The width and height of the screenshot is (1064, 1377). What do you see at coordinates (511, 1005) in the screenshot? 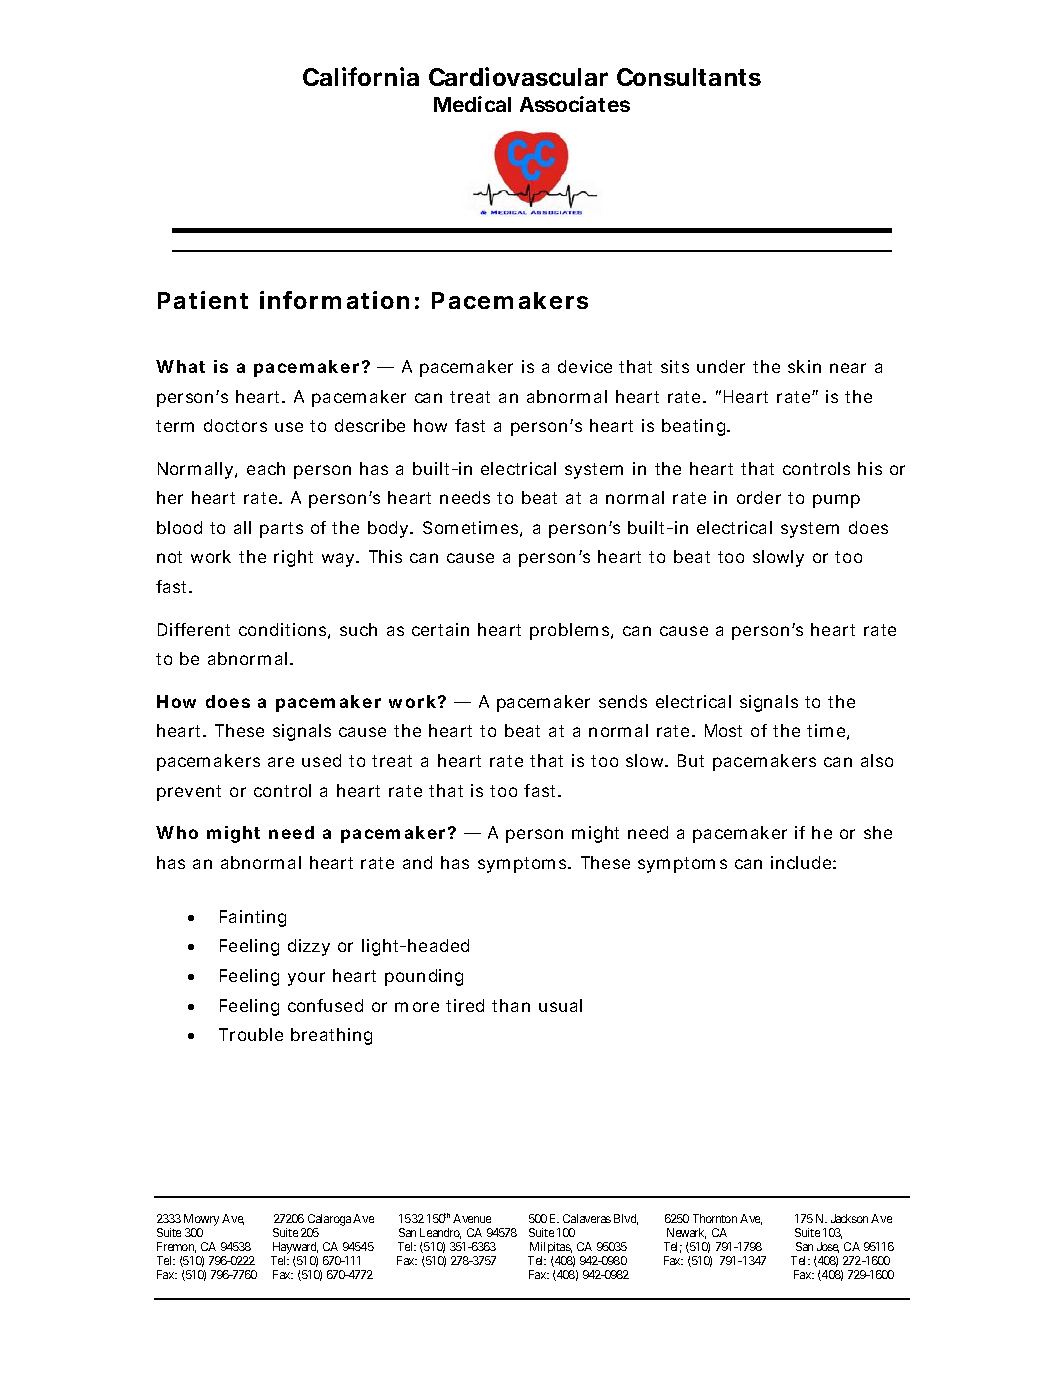
I see `than` at bounding box center [511, 1005].
